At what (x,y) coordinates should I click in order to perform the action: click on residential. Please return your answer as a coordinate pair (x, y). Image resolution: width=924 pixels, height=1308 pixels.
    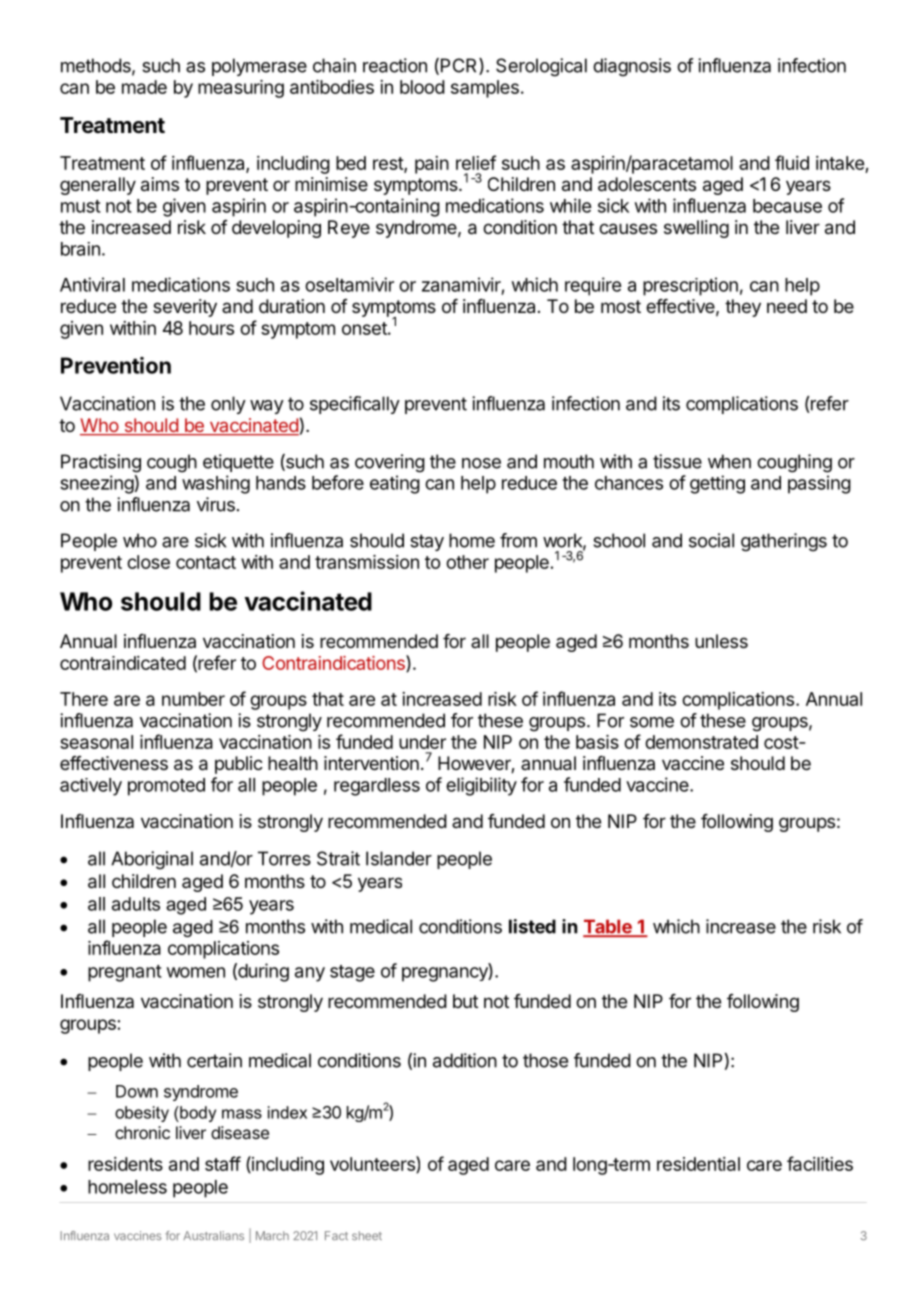
    Looking at the image, I should click on (698, 1164).
